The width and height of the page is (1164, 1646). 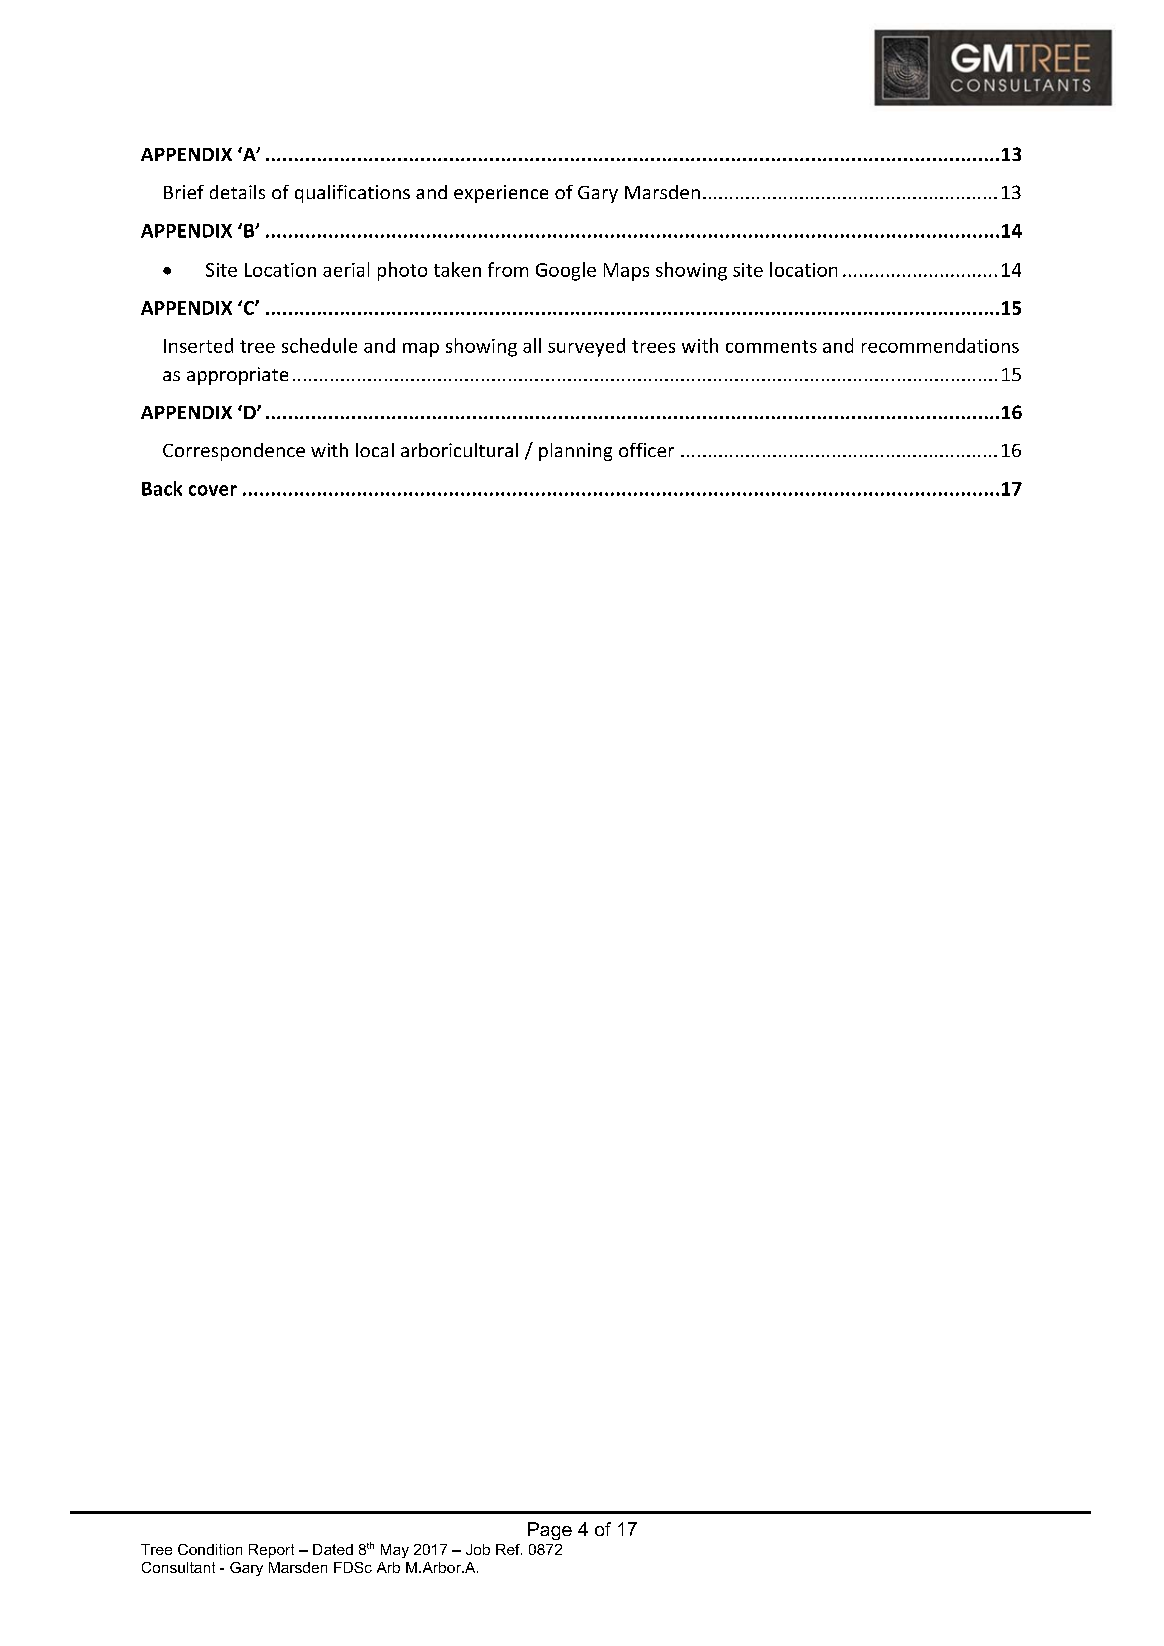 I want to click on comments, so click(x=771, y=346).
